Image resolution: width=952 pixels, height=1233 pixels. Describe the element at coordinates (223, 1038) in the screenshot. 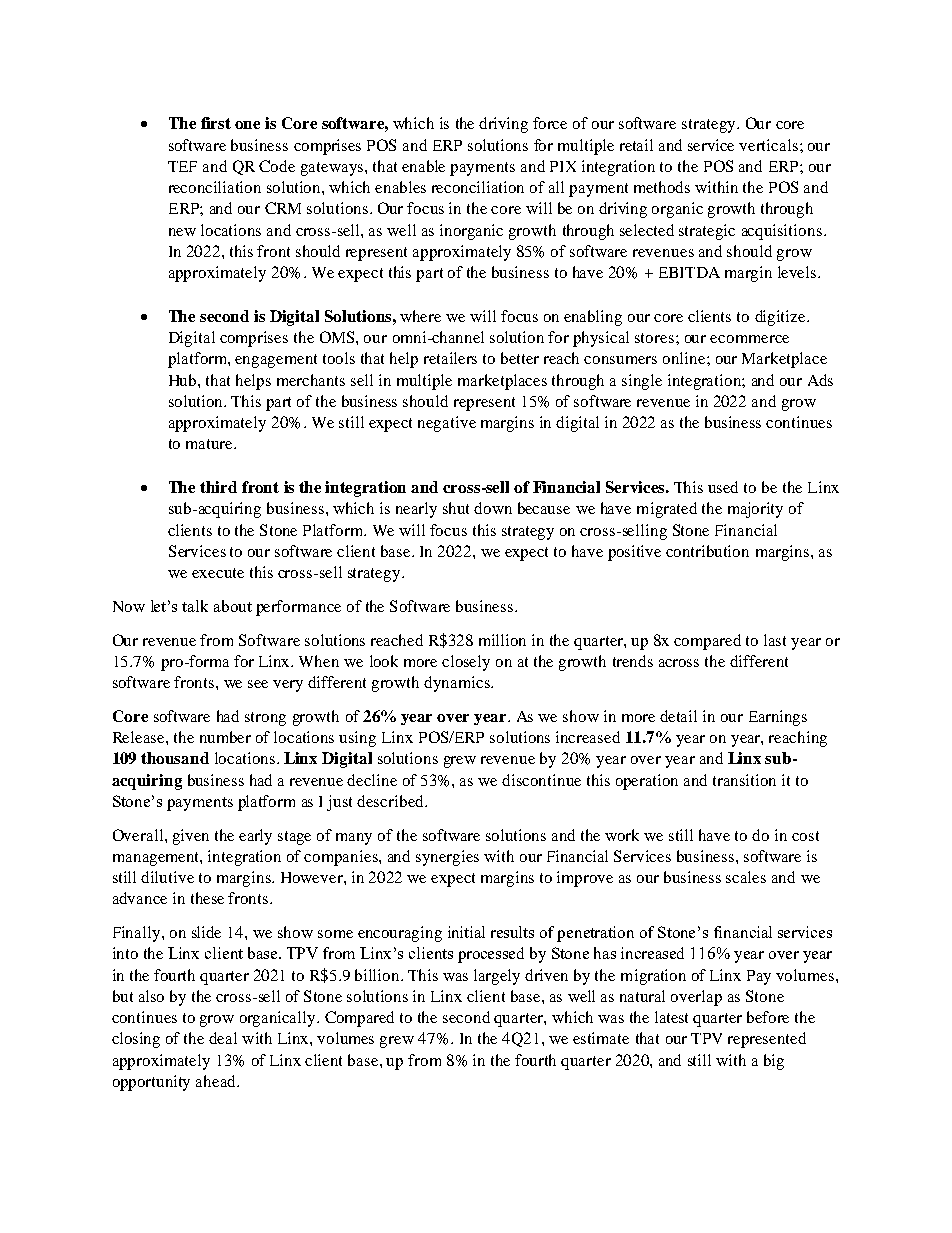

I see `deal` at that location.
